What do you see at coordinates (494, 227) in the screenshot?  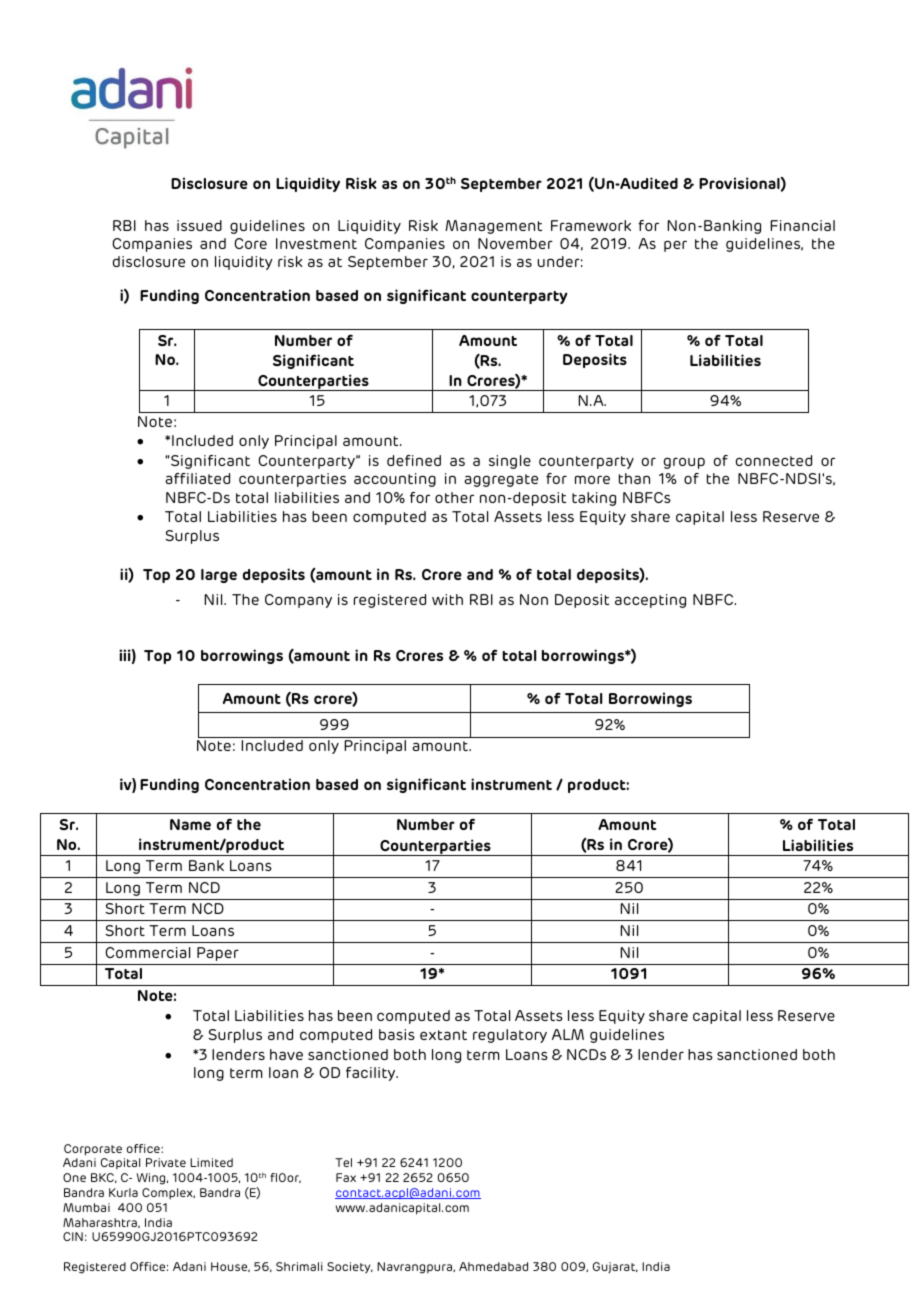 I see `Management` at bounding box center [494, 227].
